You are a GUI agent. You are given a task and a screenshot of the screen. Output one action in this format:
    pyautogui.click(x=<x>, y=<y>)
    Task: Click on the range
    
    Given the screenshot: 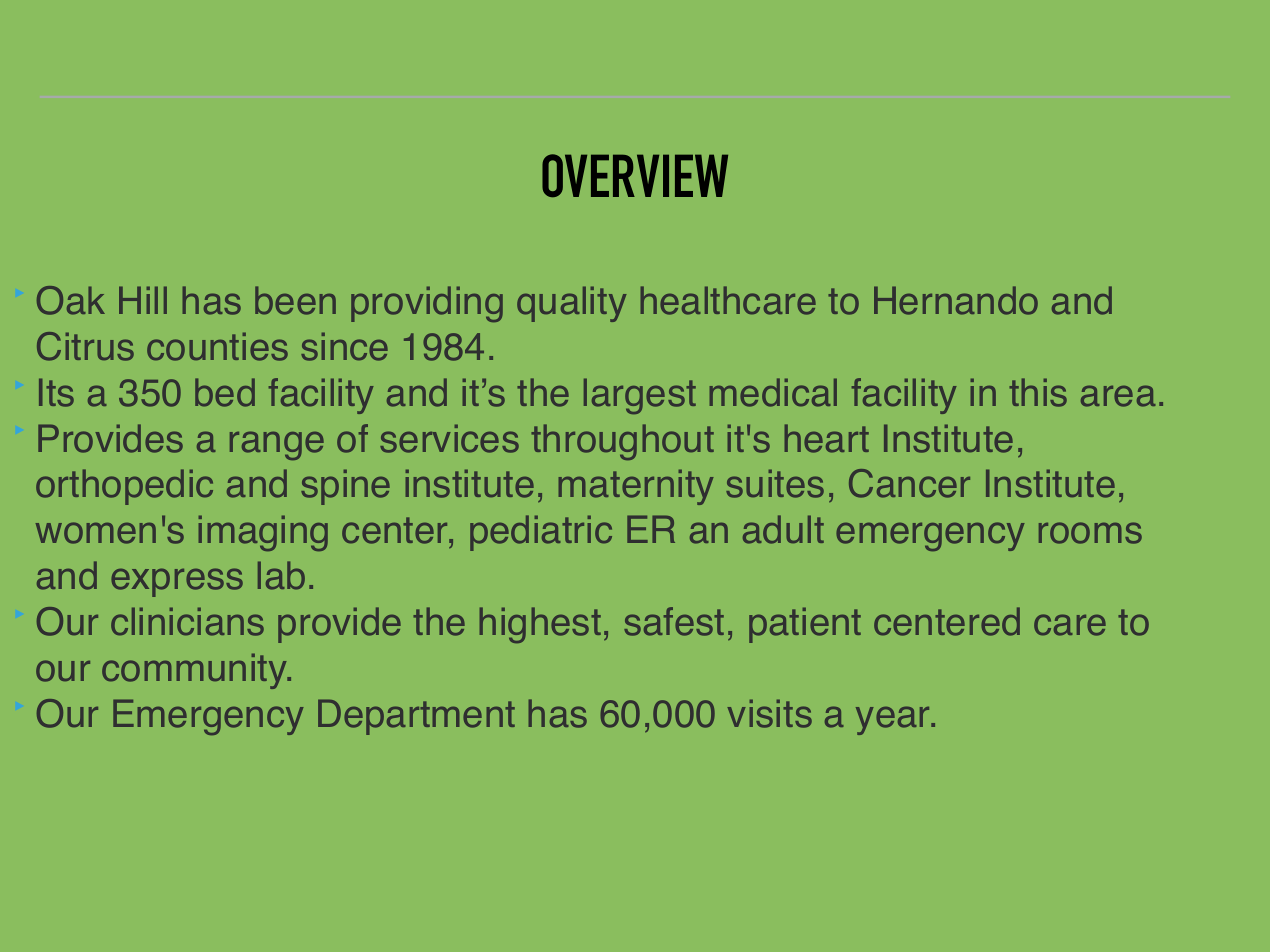 What is the action you would take?
    pyautogui.click(x=277, y=445)
